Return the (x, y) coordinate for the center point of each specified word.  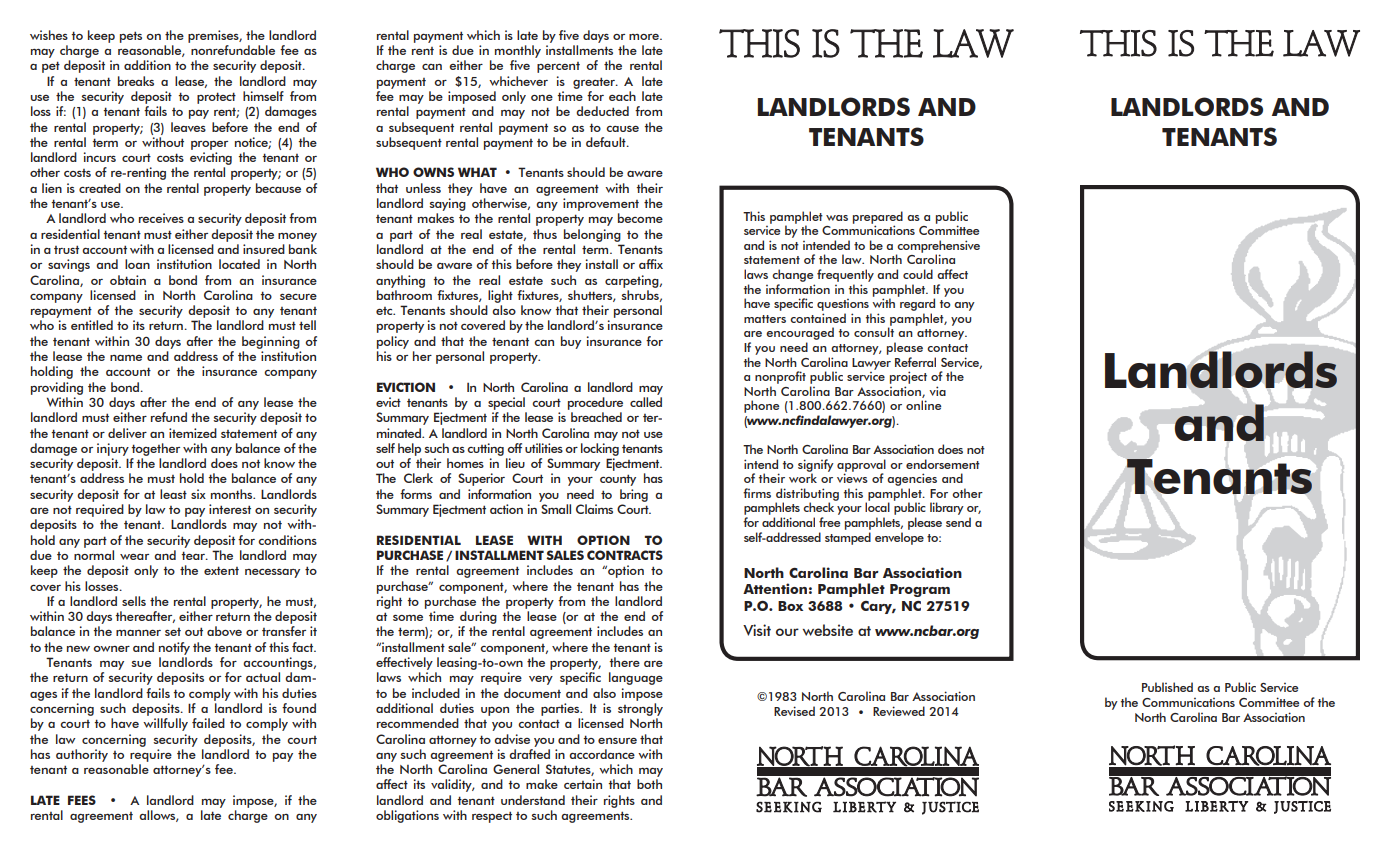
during (478, 617)
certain (583, 784)
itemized (193, 433)
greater (595, 83)
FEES (82, 800)
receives (161, 218)
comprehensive (938, 247)
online (923, 405)
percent (558, 67)
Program (920, 590)
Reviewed (899, 711)
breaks (136, 81)
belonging (592, 235)
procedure (595, 403)
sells (134, 601)
